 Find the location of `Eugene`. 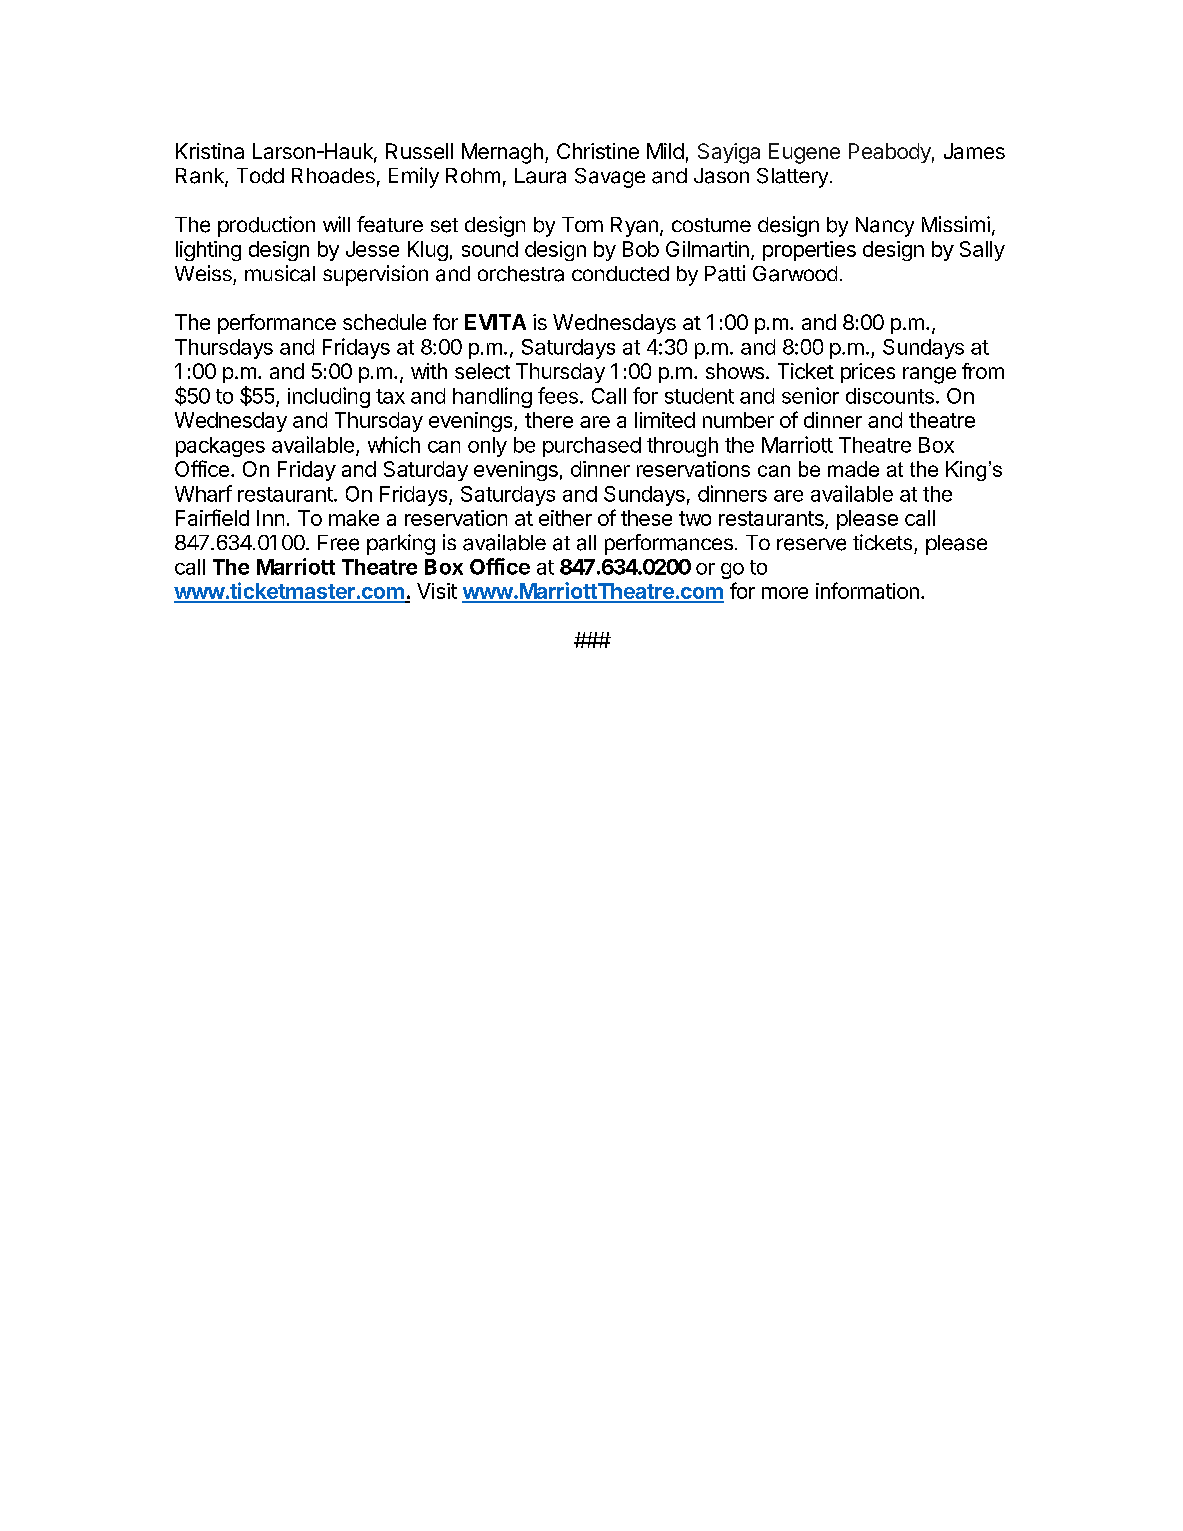

Eugene is located at coordinates (804, 153).
